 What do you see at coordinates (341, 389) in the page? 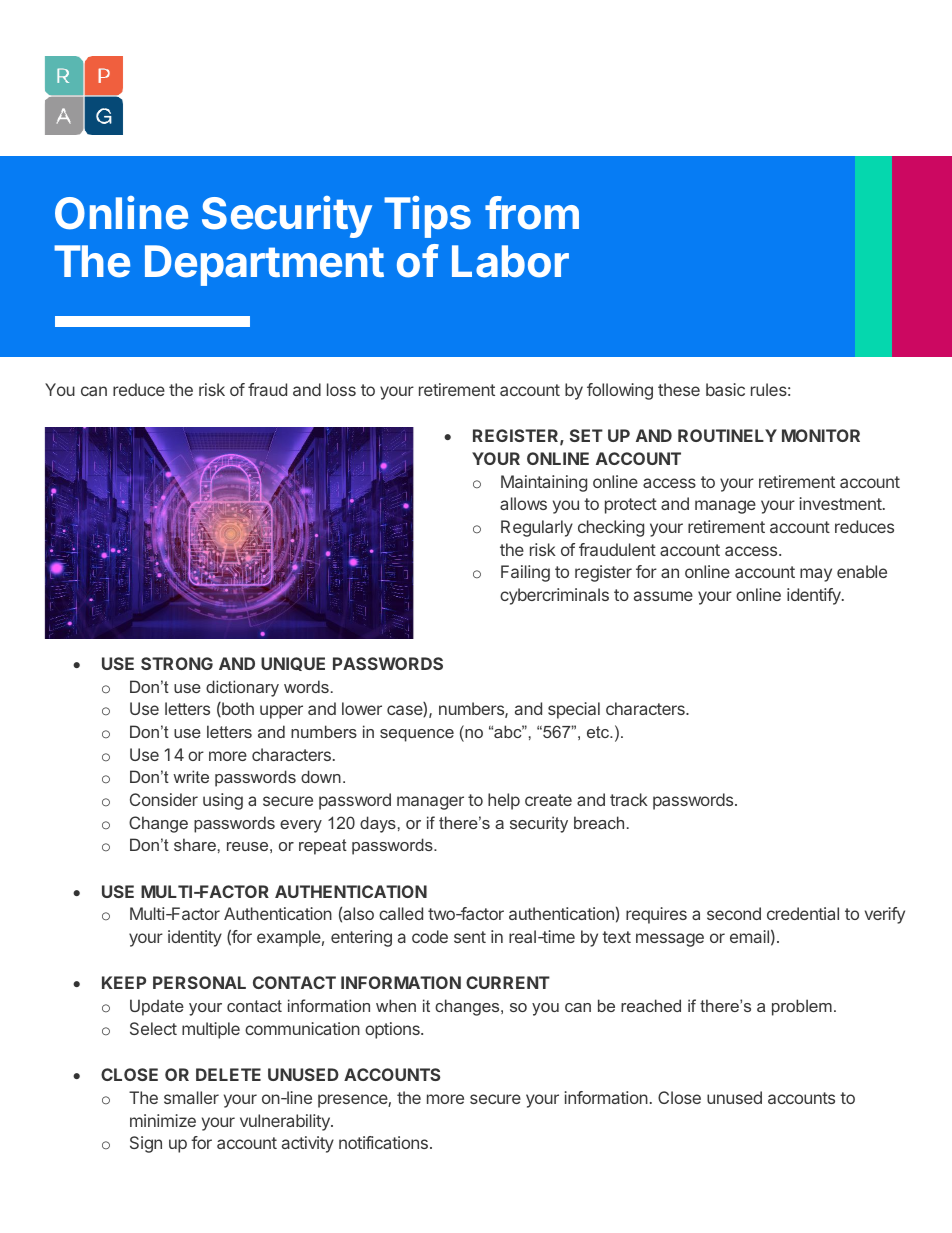
I see `loss` at bounding box center [341, 389].
